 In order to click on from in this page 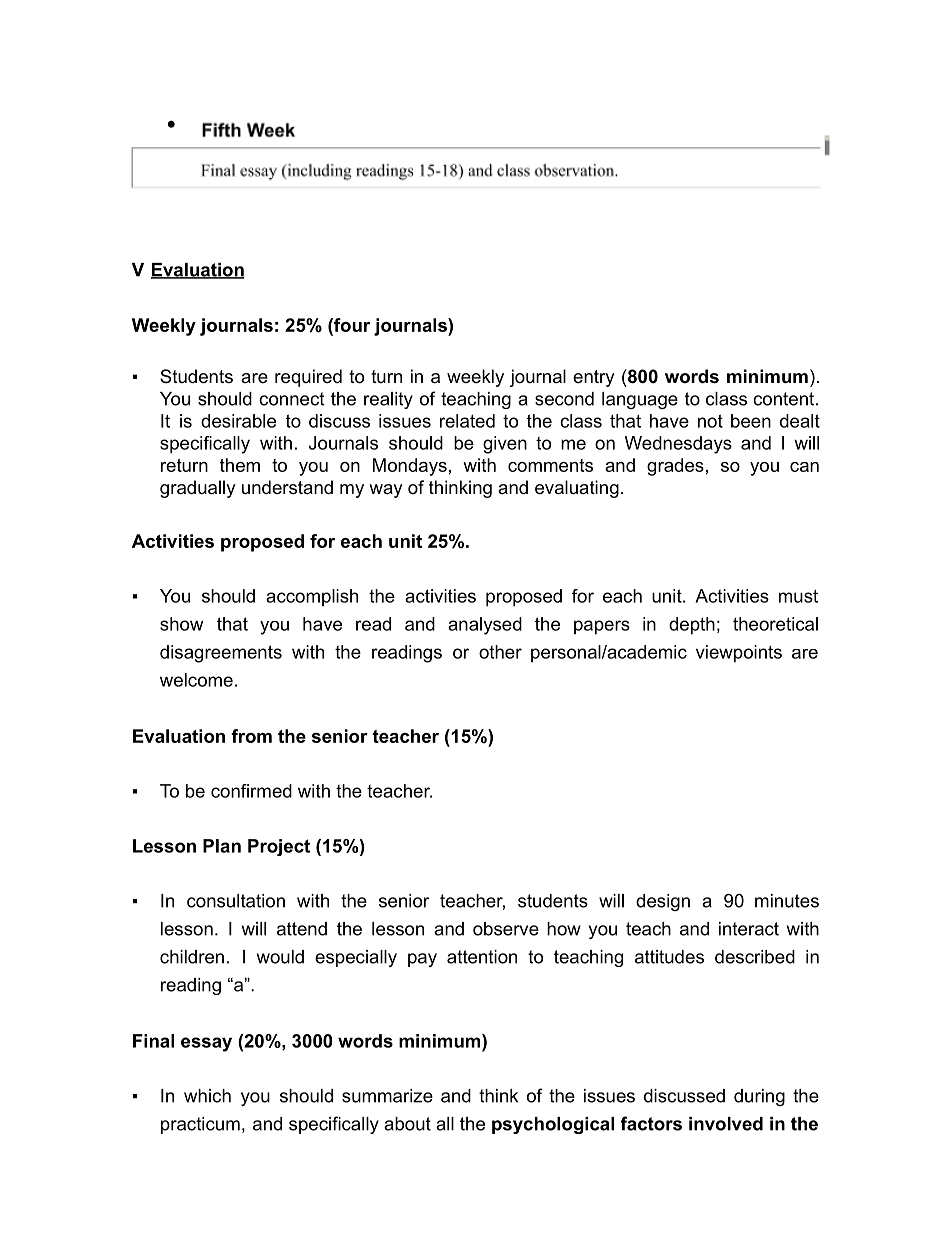, I will do `click(251, 736)`.
